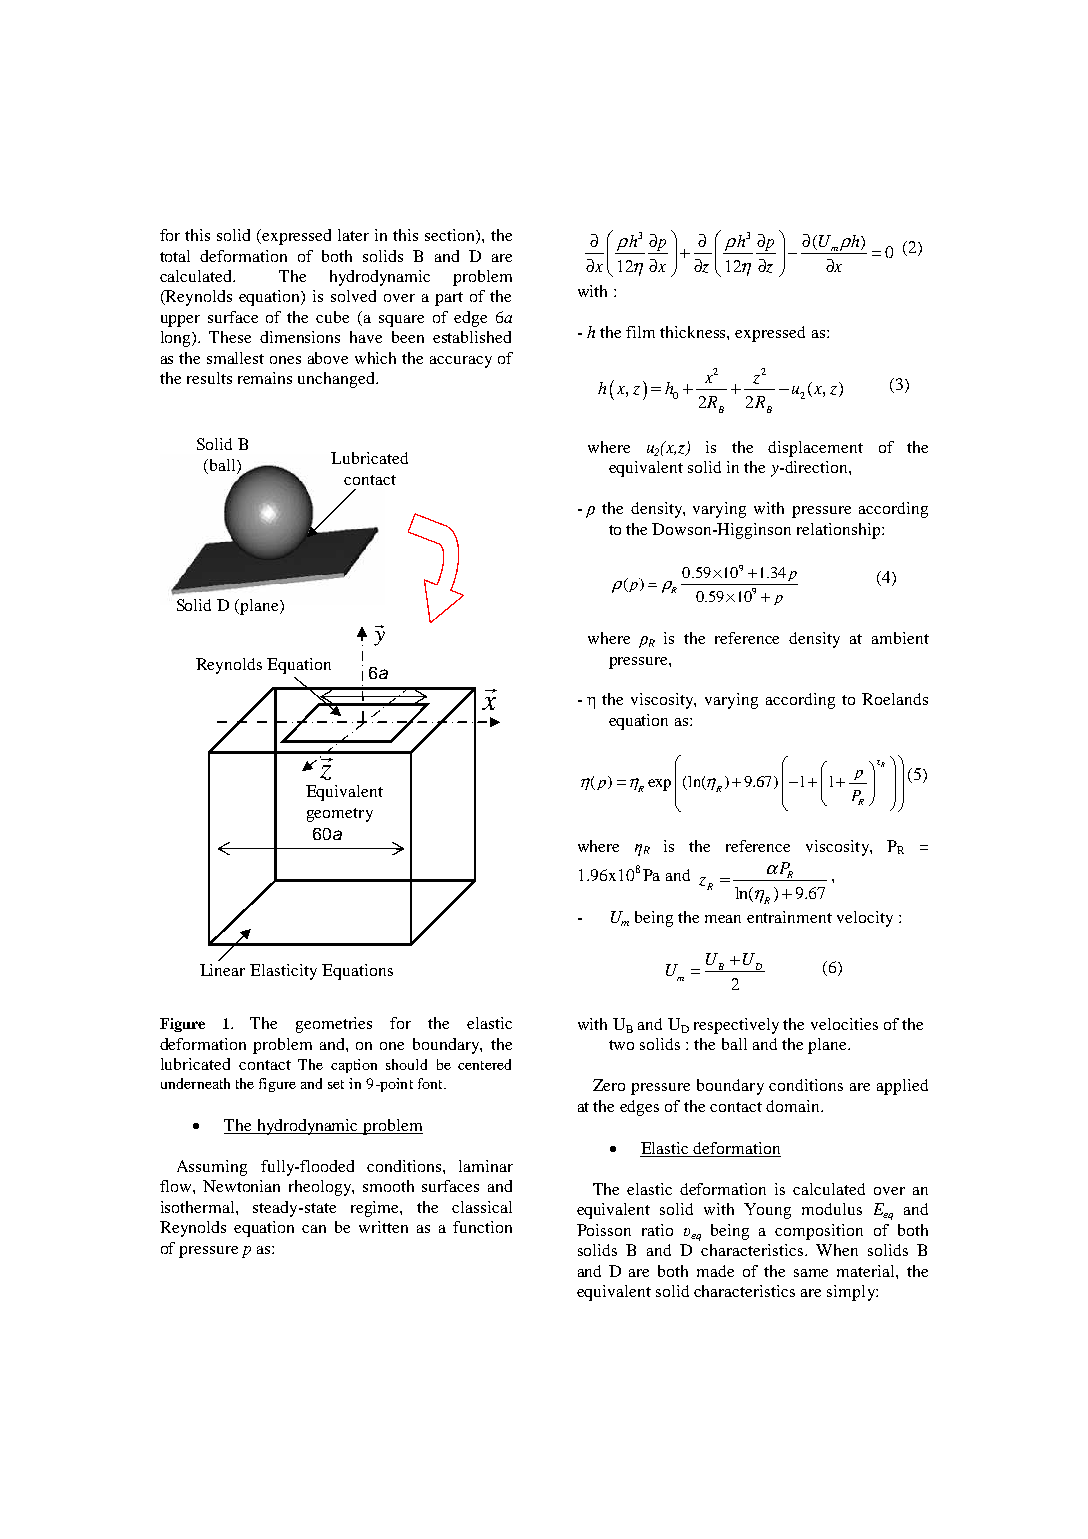  Describe the element at coordinates (449, 299) in the screenshot. I see `part` at that location.
